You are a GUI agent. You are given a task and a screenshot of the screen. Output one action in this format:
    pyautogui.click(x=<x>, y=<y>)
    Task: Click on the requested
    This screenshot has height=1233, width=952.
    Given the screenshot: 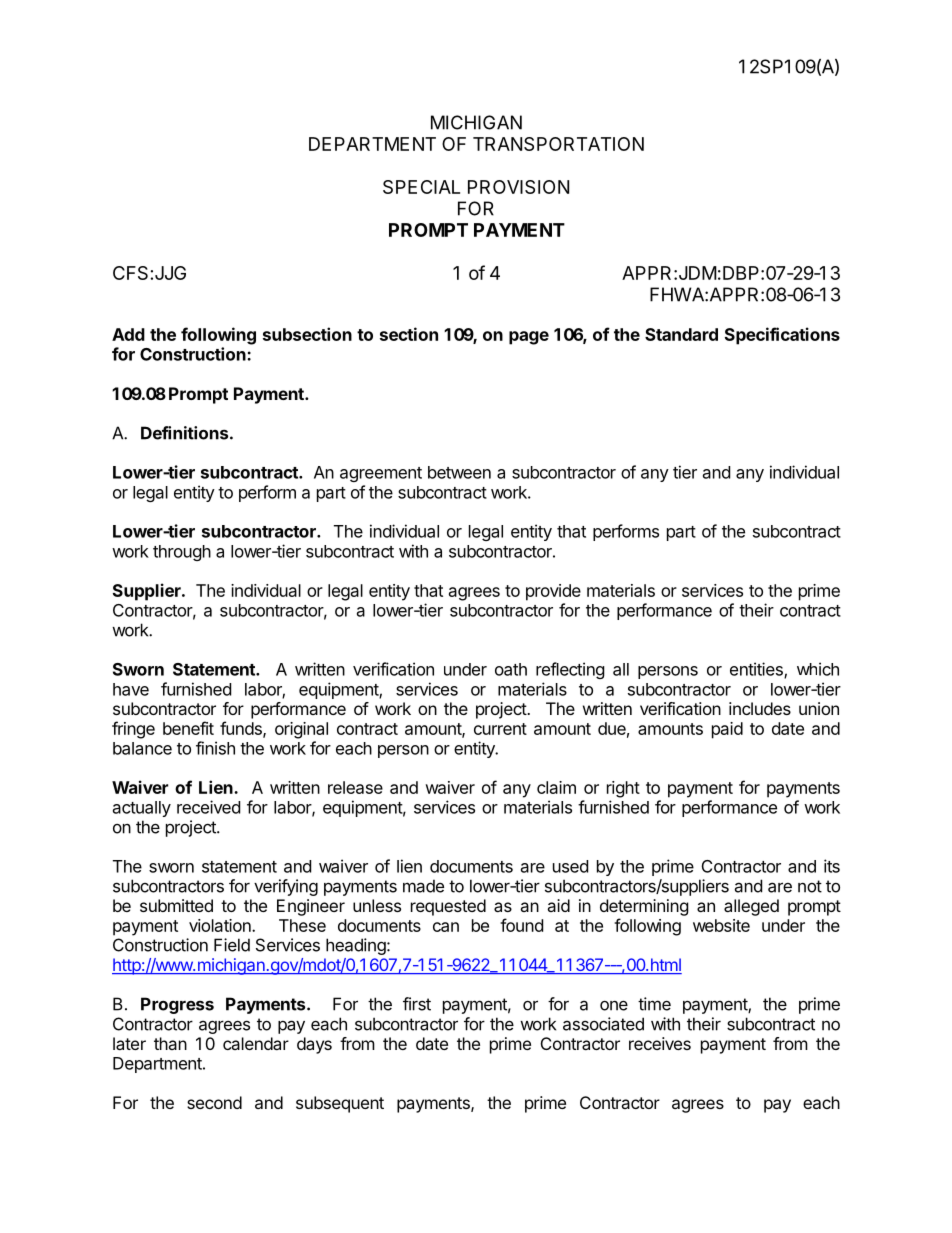 What is the action you would take?
    pyautogui.click(x=448, y=907)
